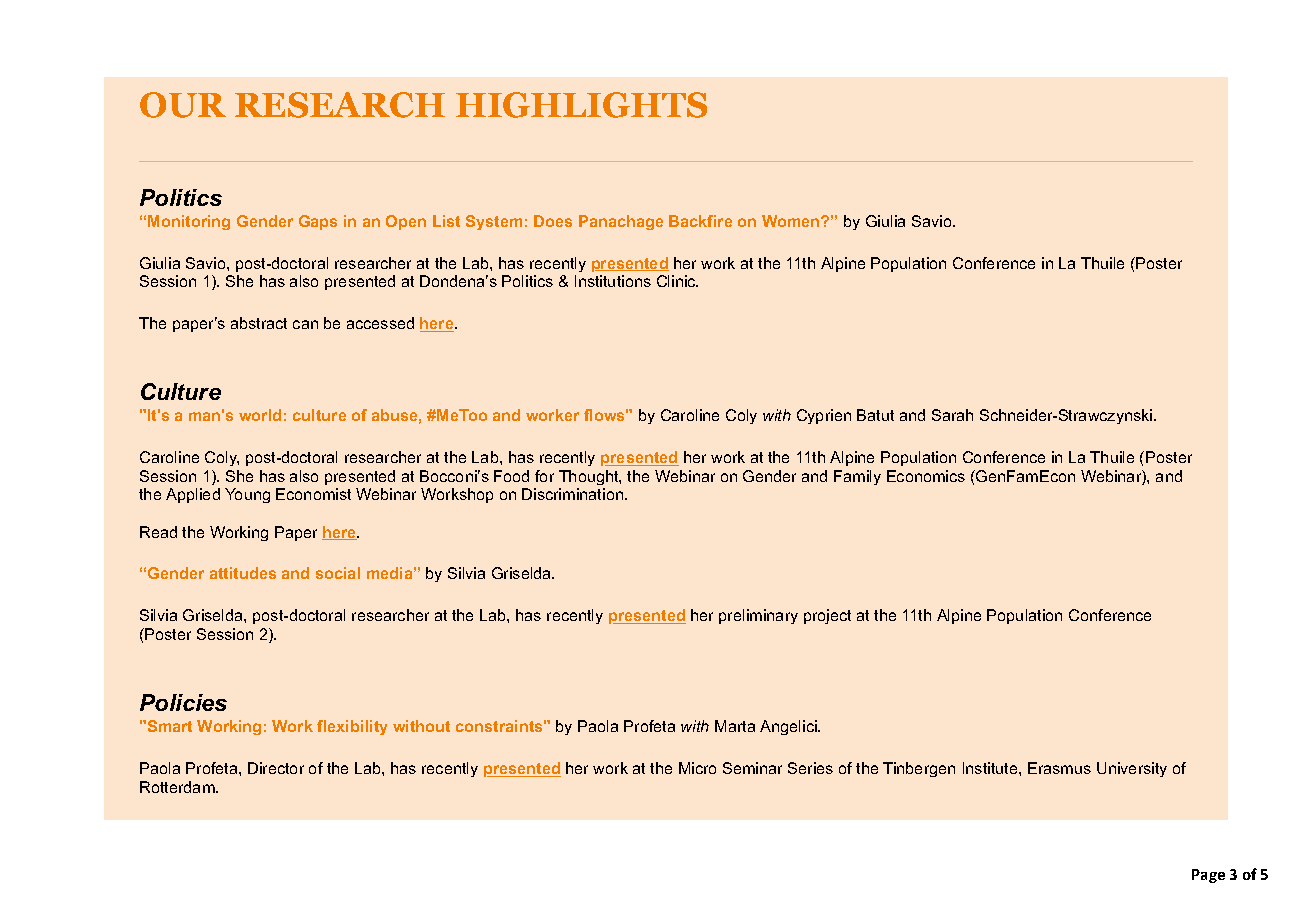  I want to click on OUR, so click(183, 105).
